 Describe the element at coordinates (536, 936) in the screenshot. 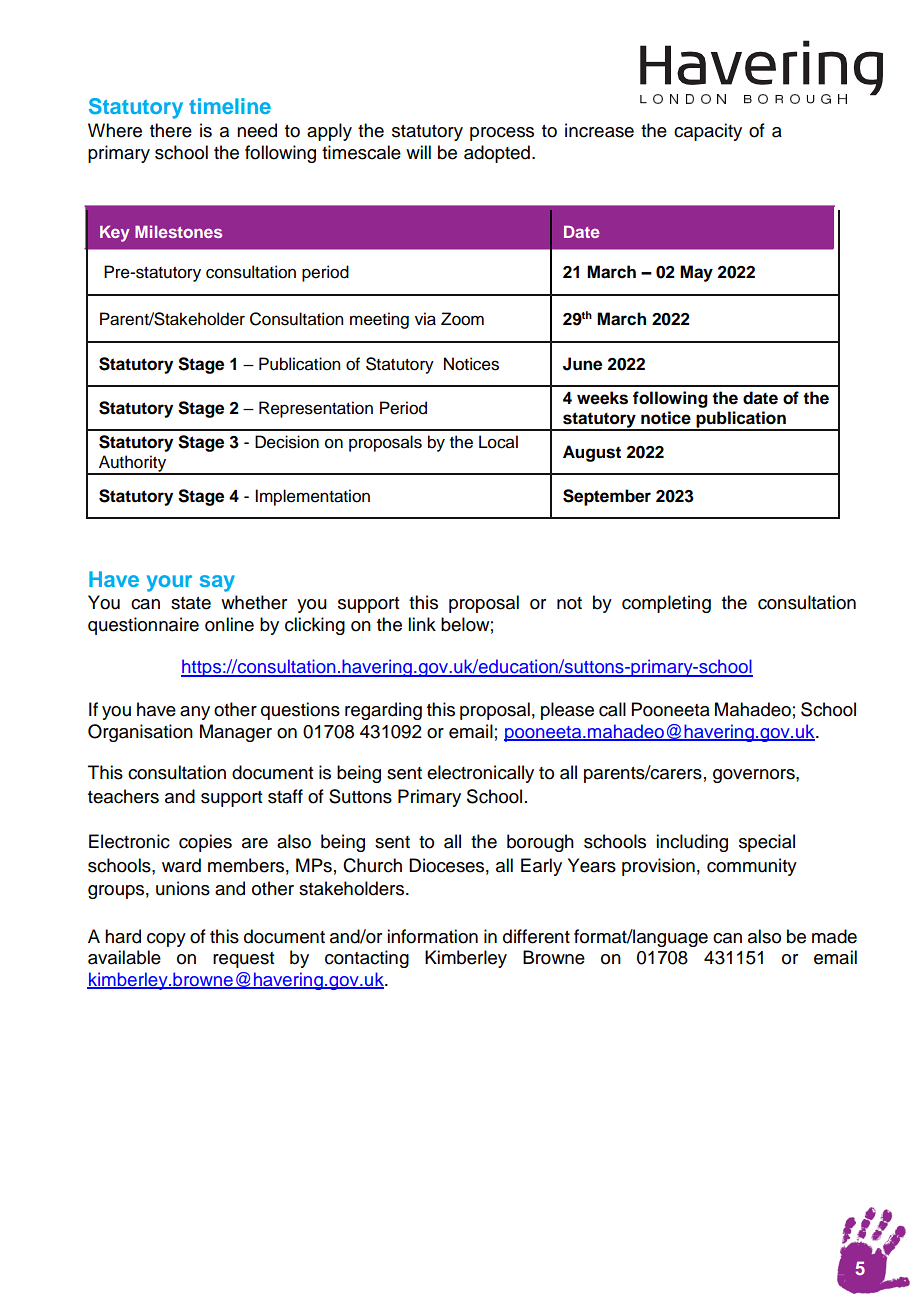

I see `different` at that location.
